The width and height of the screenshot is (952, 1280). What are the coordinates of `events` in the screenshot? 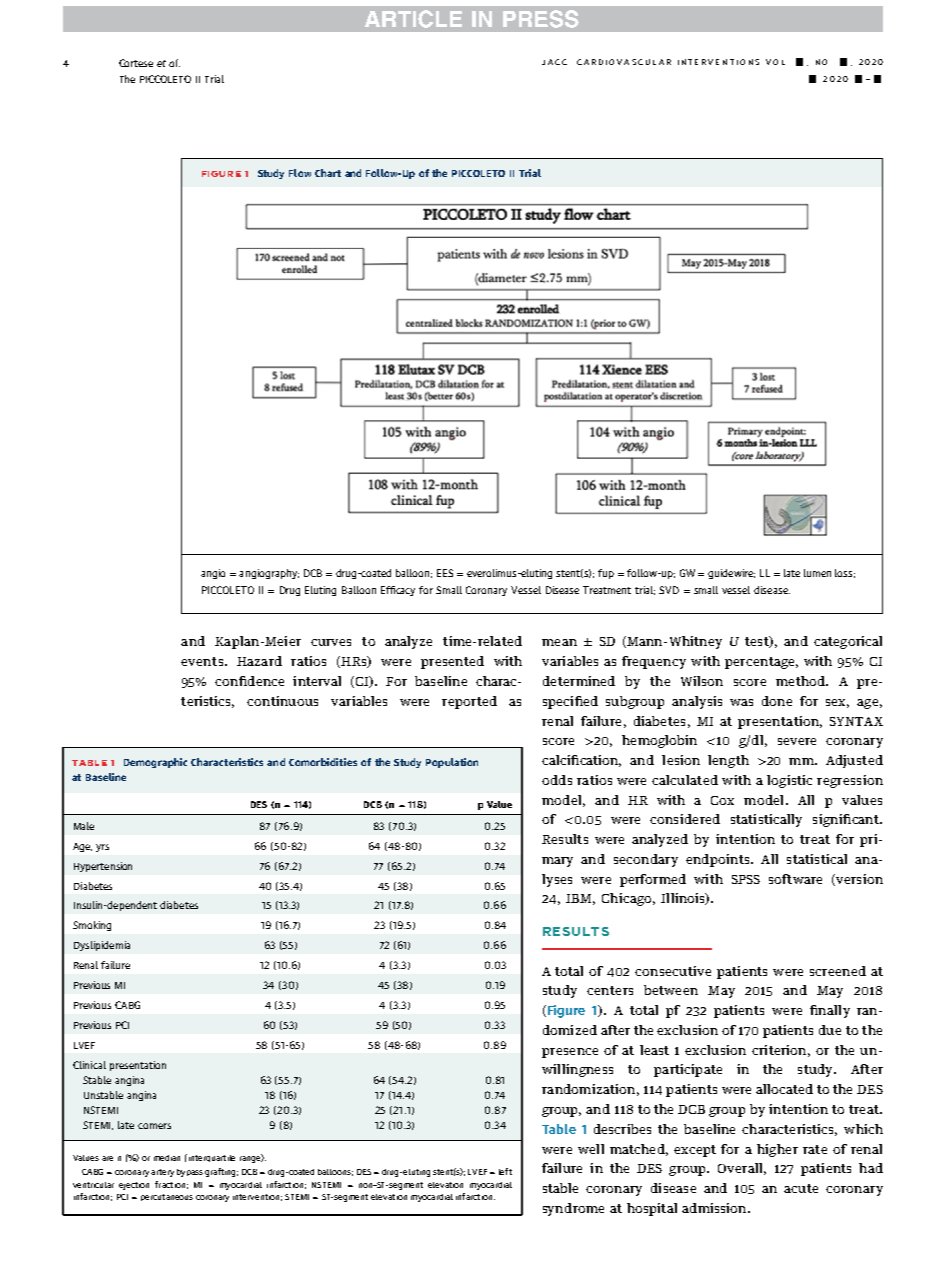 It's located at (202, 661).
